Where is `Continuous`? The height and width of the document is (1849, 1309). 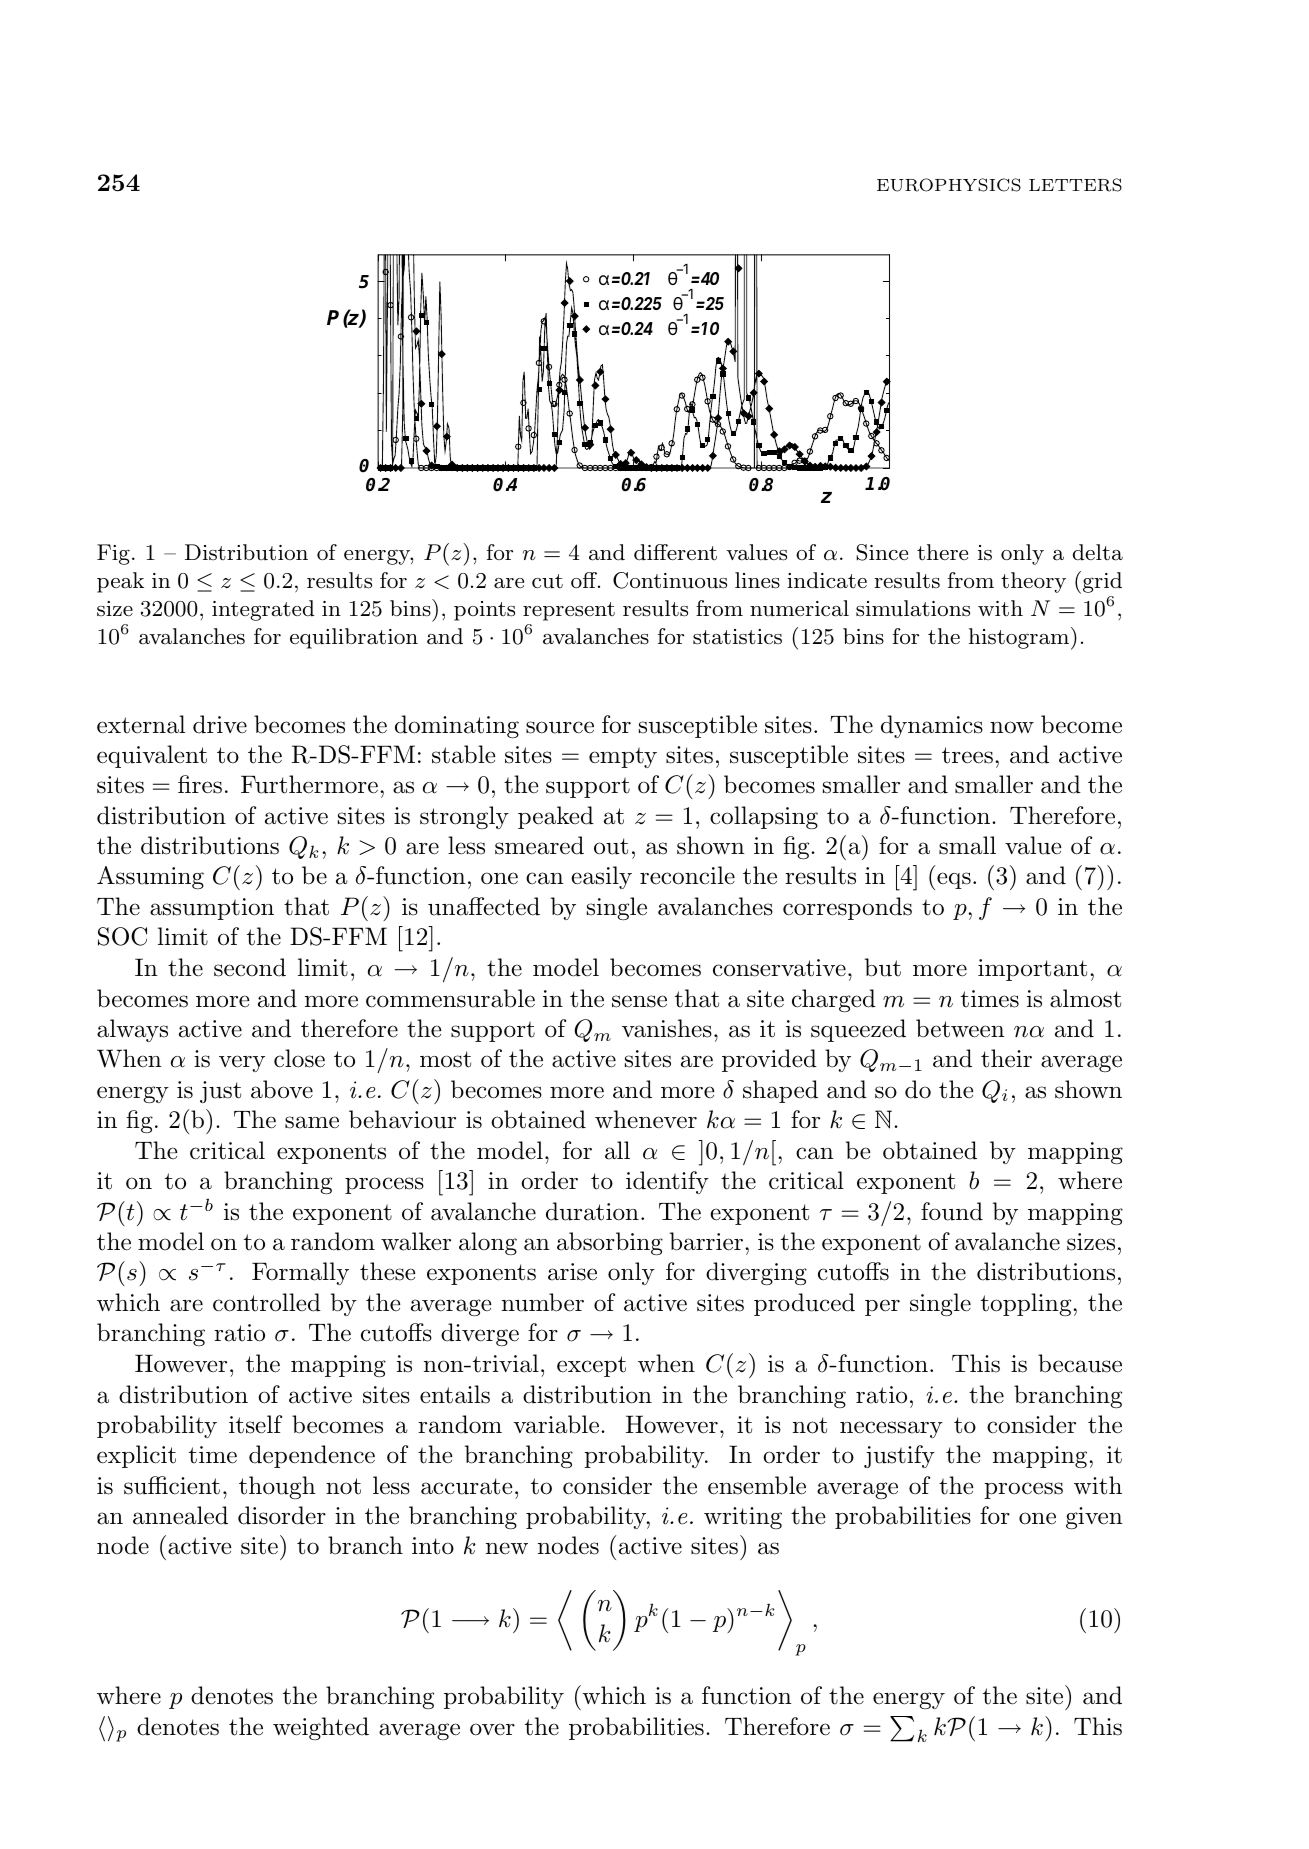 Continuous is located at coordinates (670, 580).
